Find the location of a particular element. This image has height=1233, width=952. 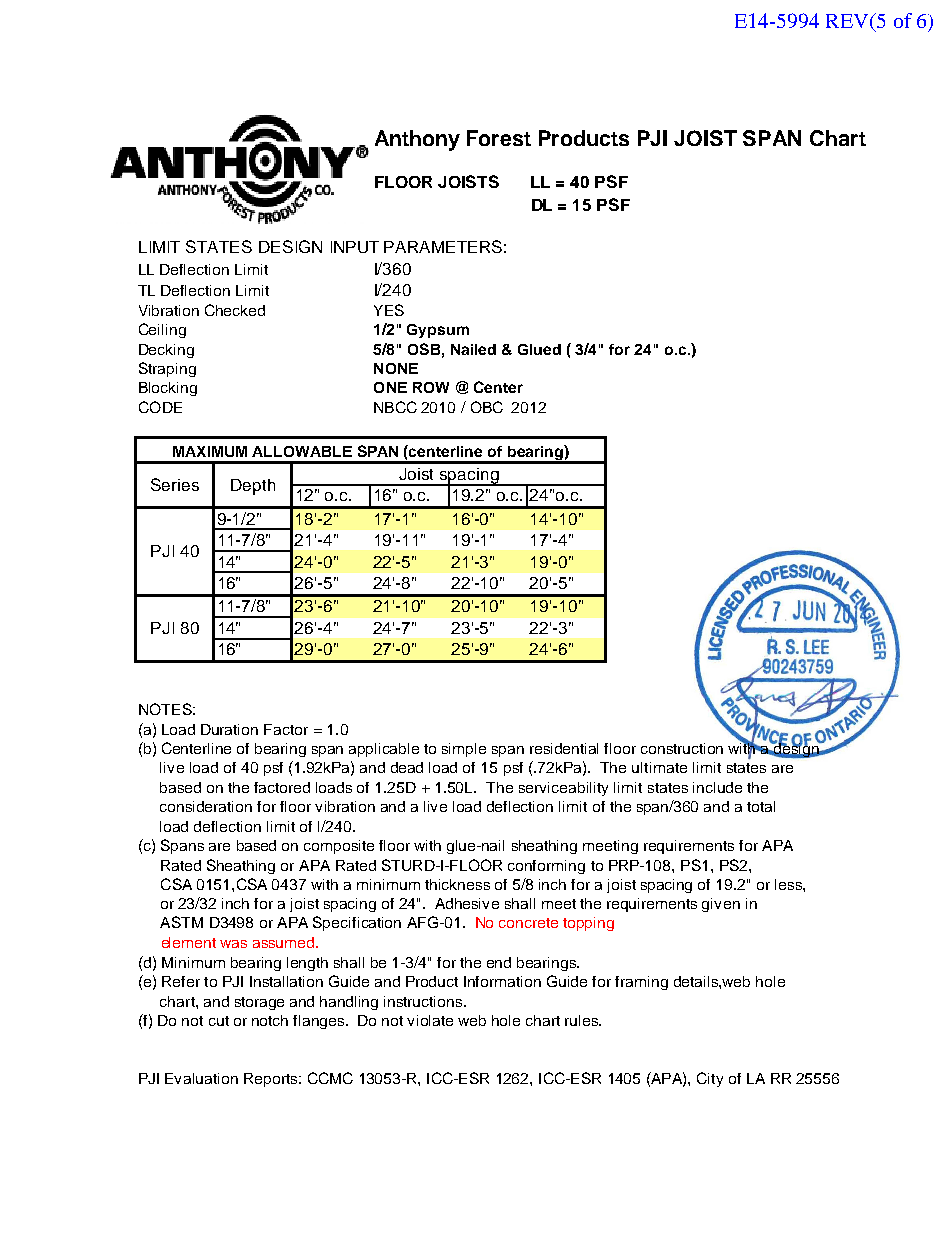

Duration is located at coordinates (229, 729).
